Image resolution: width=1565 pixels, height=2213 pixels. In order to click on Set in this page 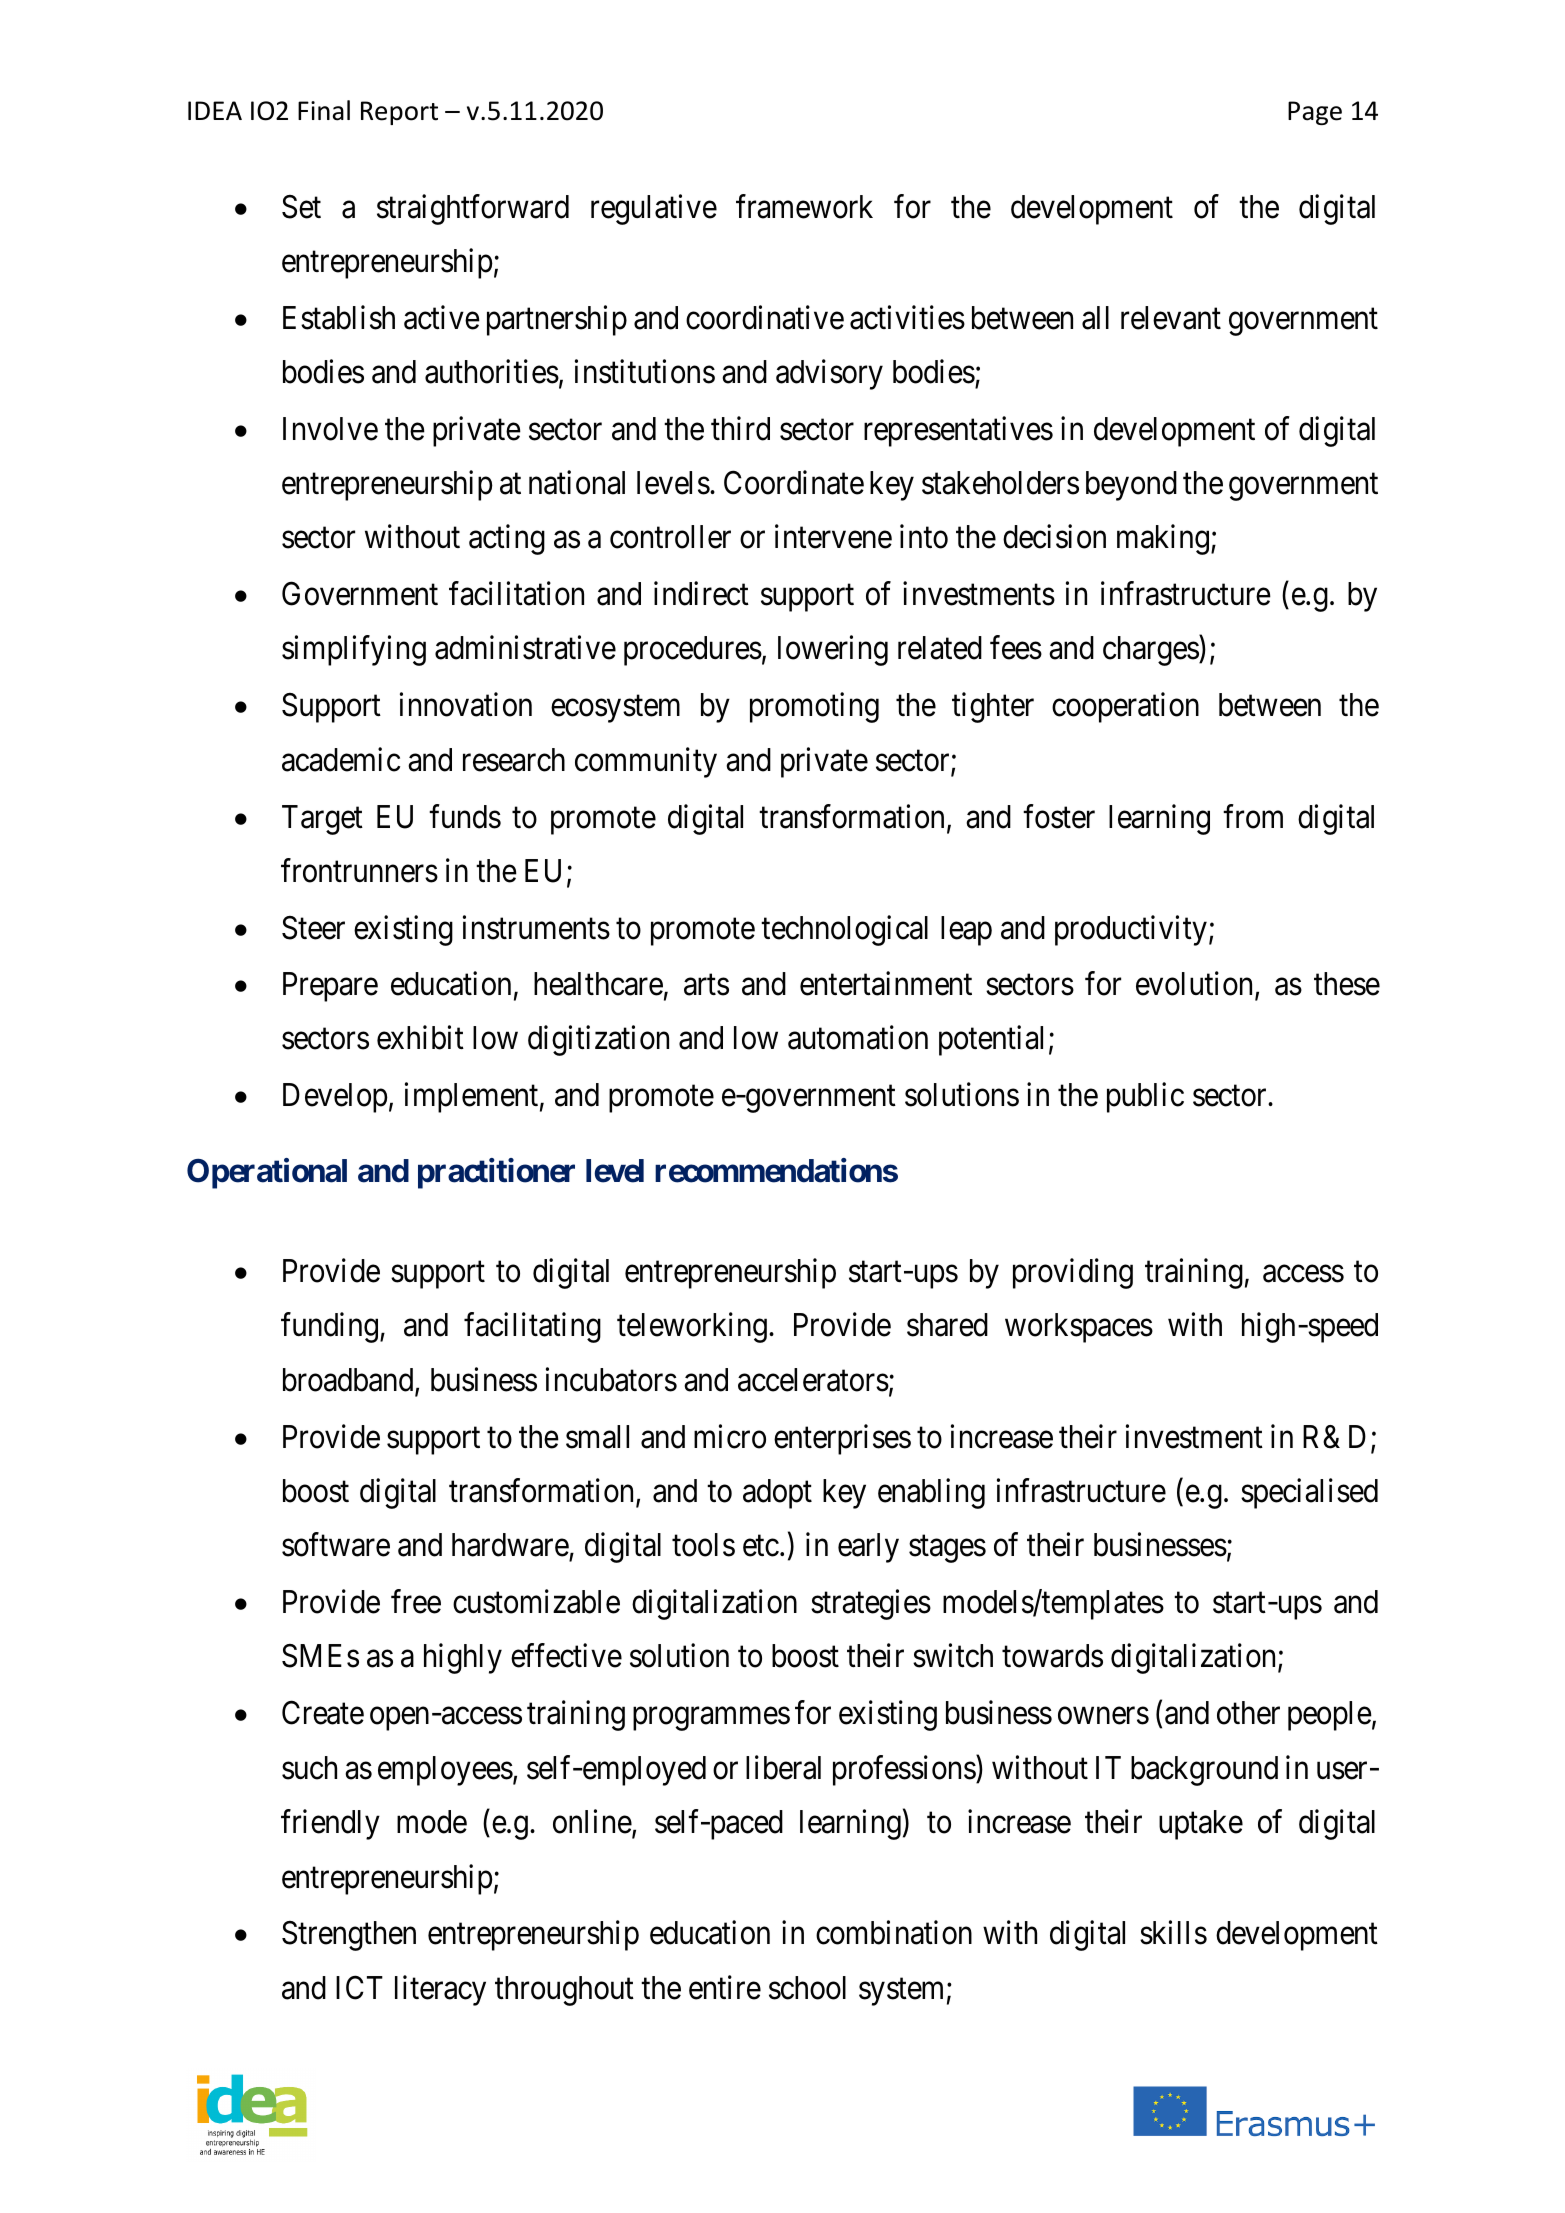, I will do `click(301, 207)`.
